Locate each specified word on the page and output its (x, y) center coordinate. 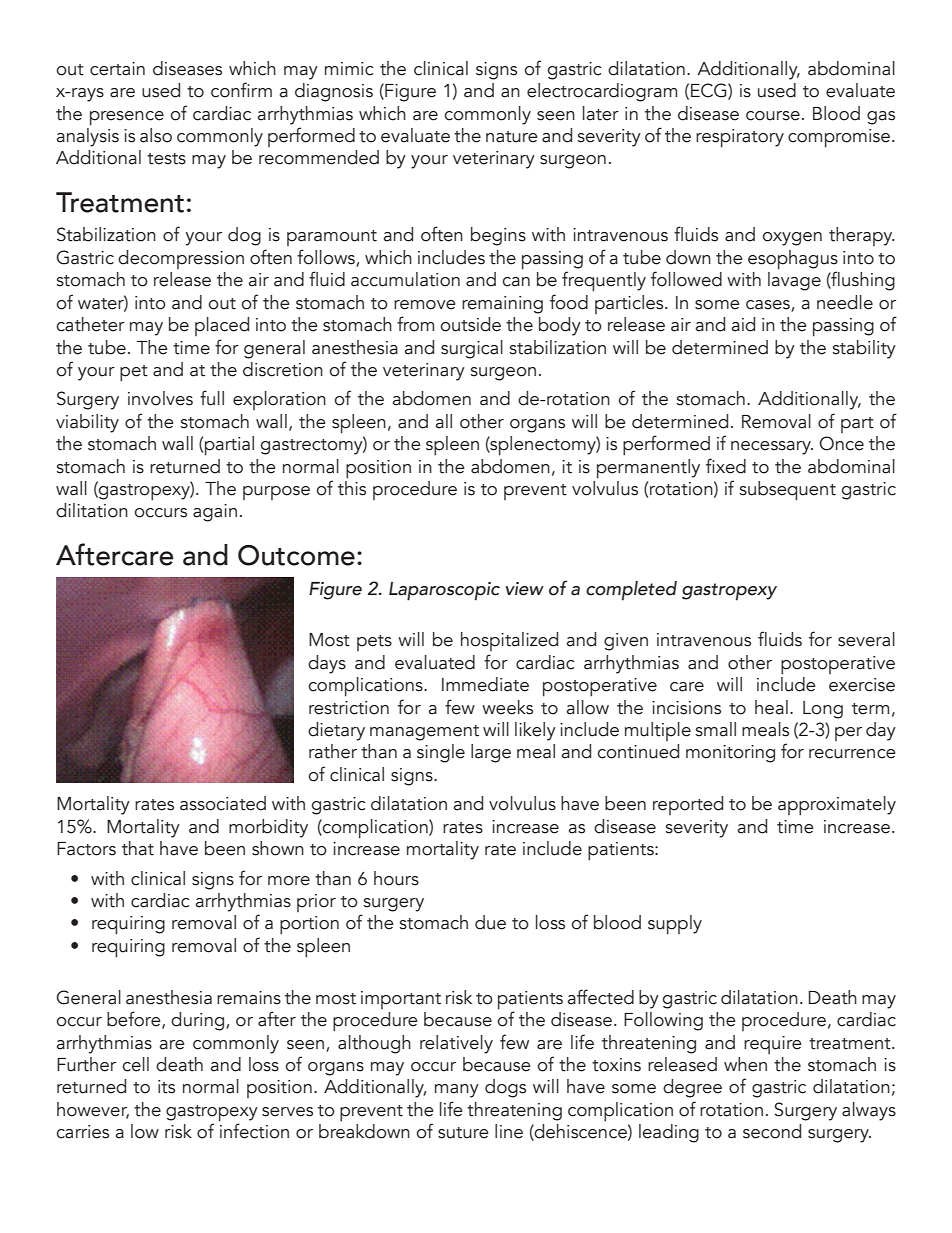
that (138, 848)
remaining (502, 305)
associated (223, 803)
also (156, 135)
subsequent (788, 491)
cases (769, 305)
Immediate (485, 684)
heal (771, 707)
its (166, 1087)
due (490, 922)
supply (675, 925)
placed (222, 326)
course (773, 116)
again (215, 513)
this (352, 487)
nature (512, 137)
